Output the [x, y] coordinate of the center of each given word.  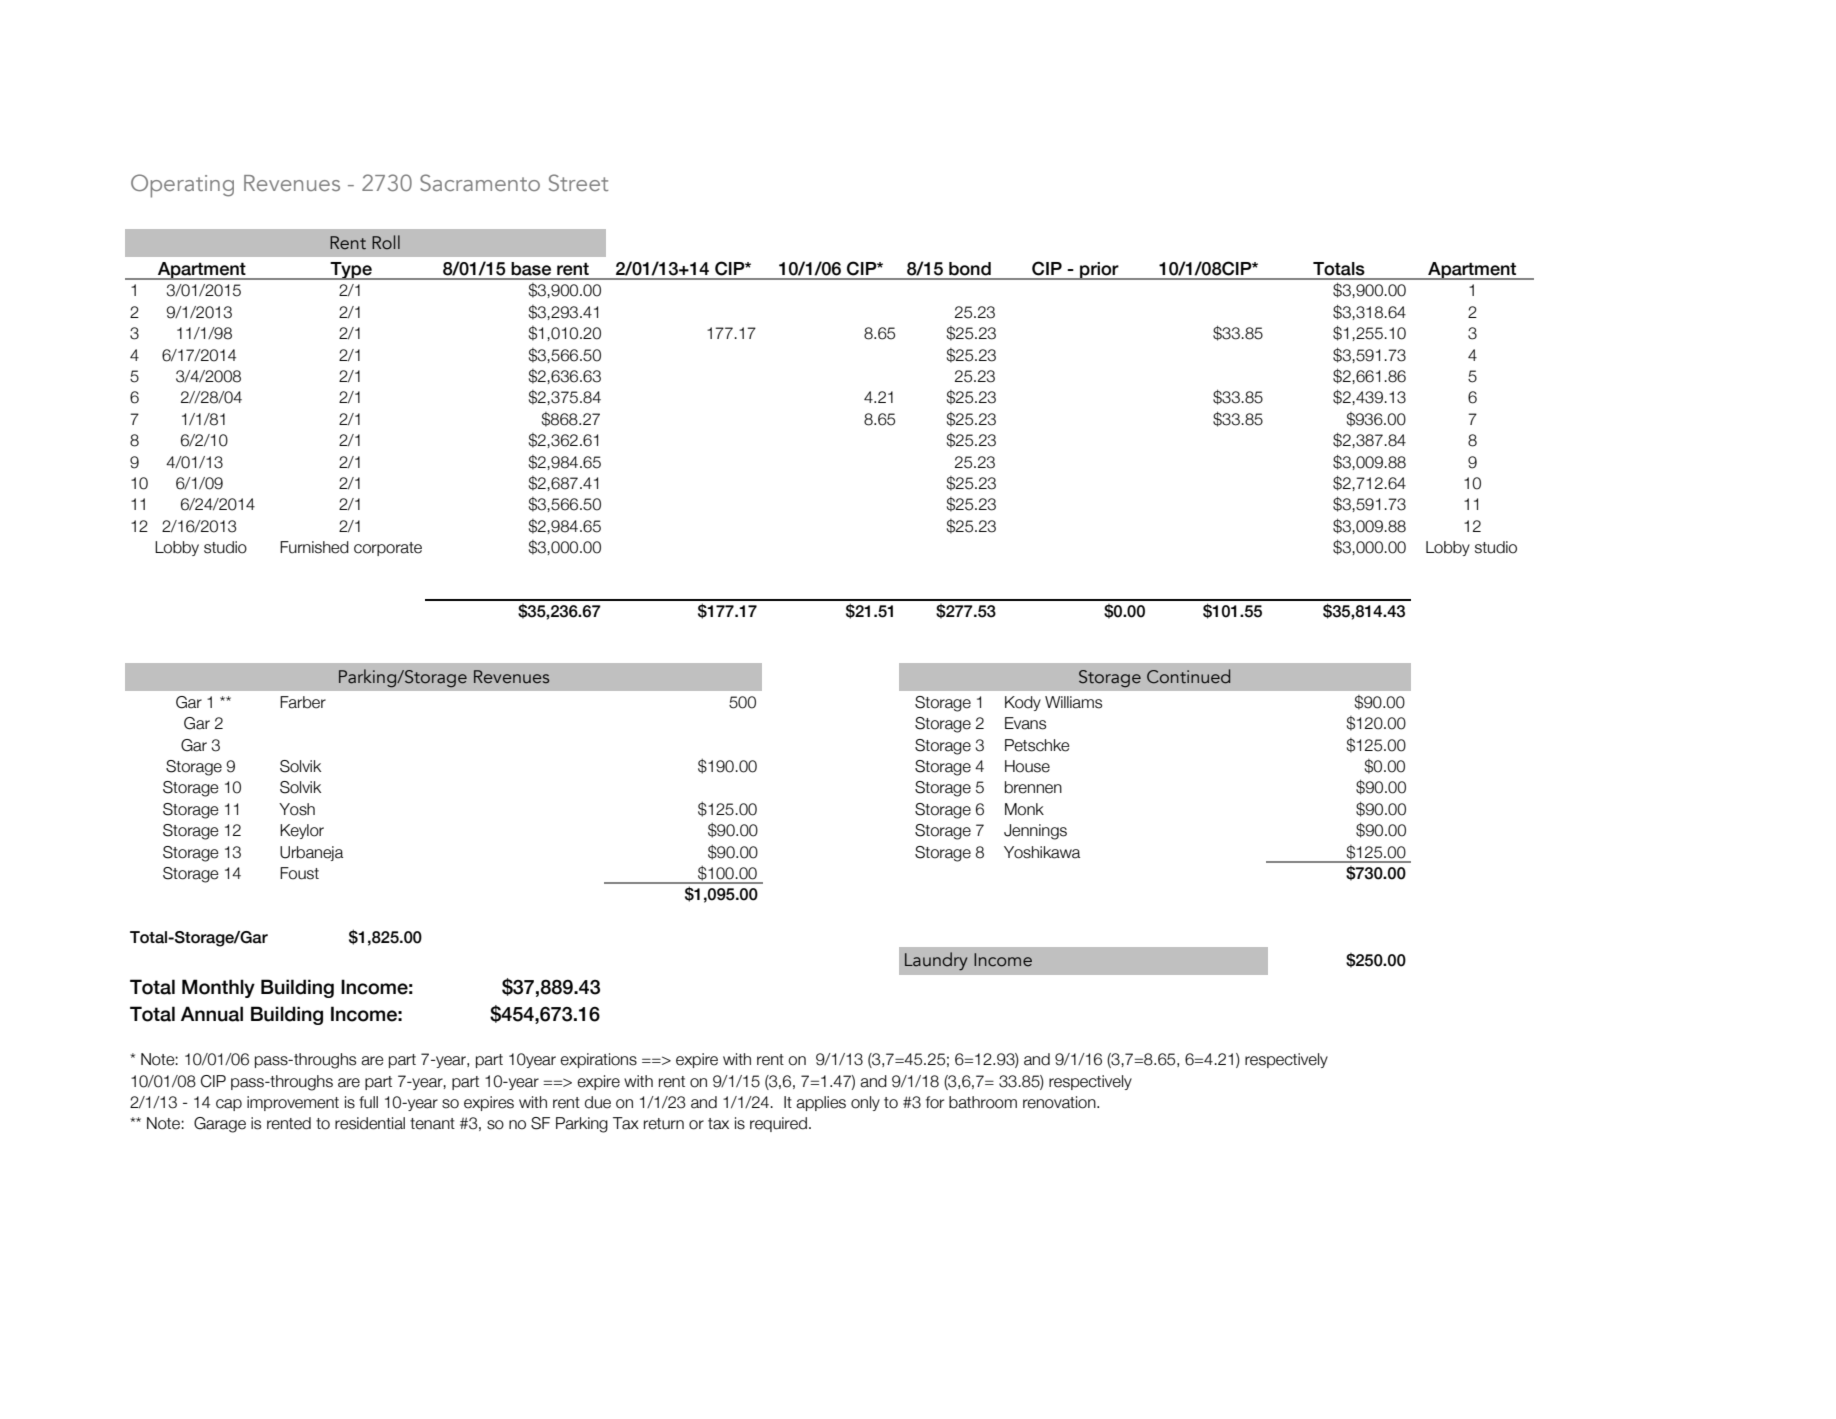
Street [578, 182]
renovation [1060, 1102]
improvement [293, 1103]
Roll [386, 242]
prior [1099, 271]
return [664, 1124]
